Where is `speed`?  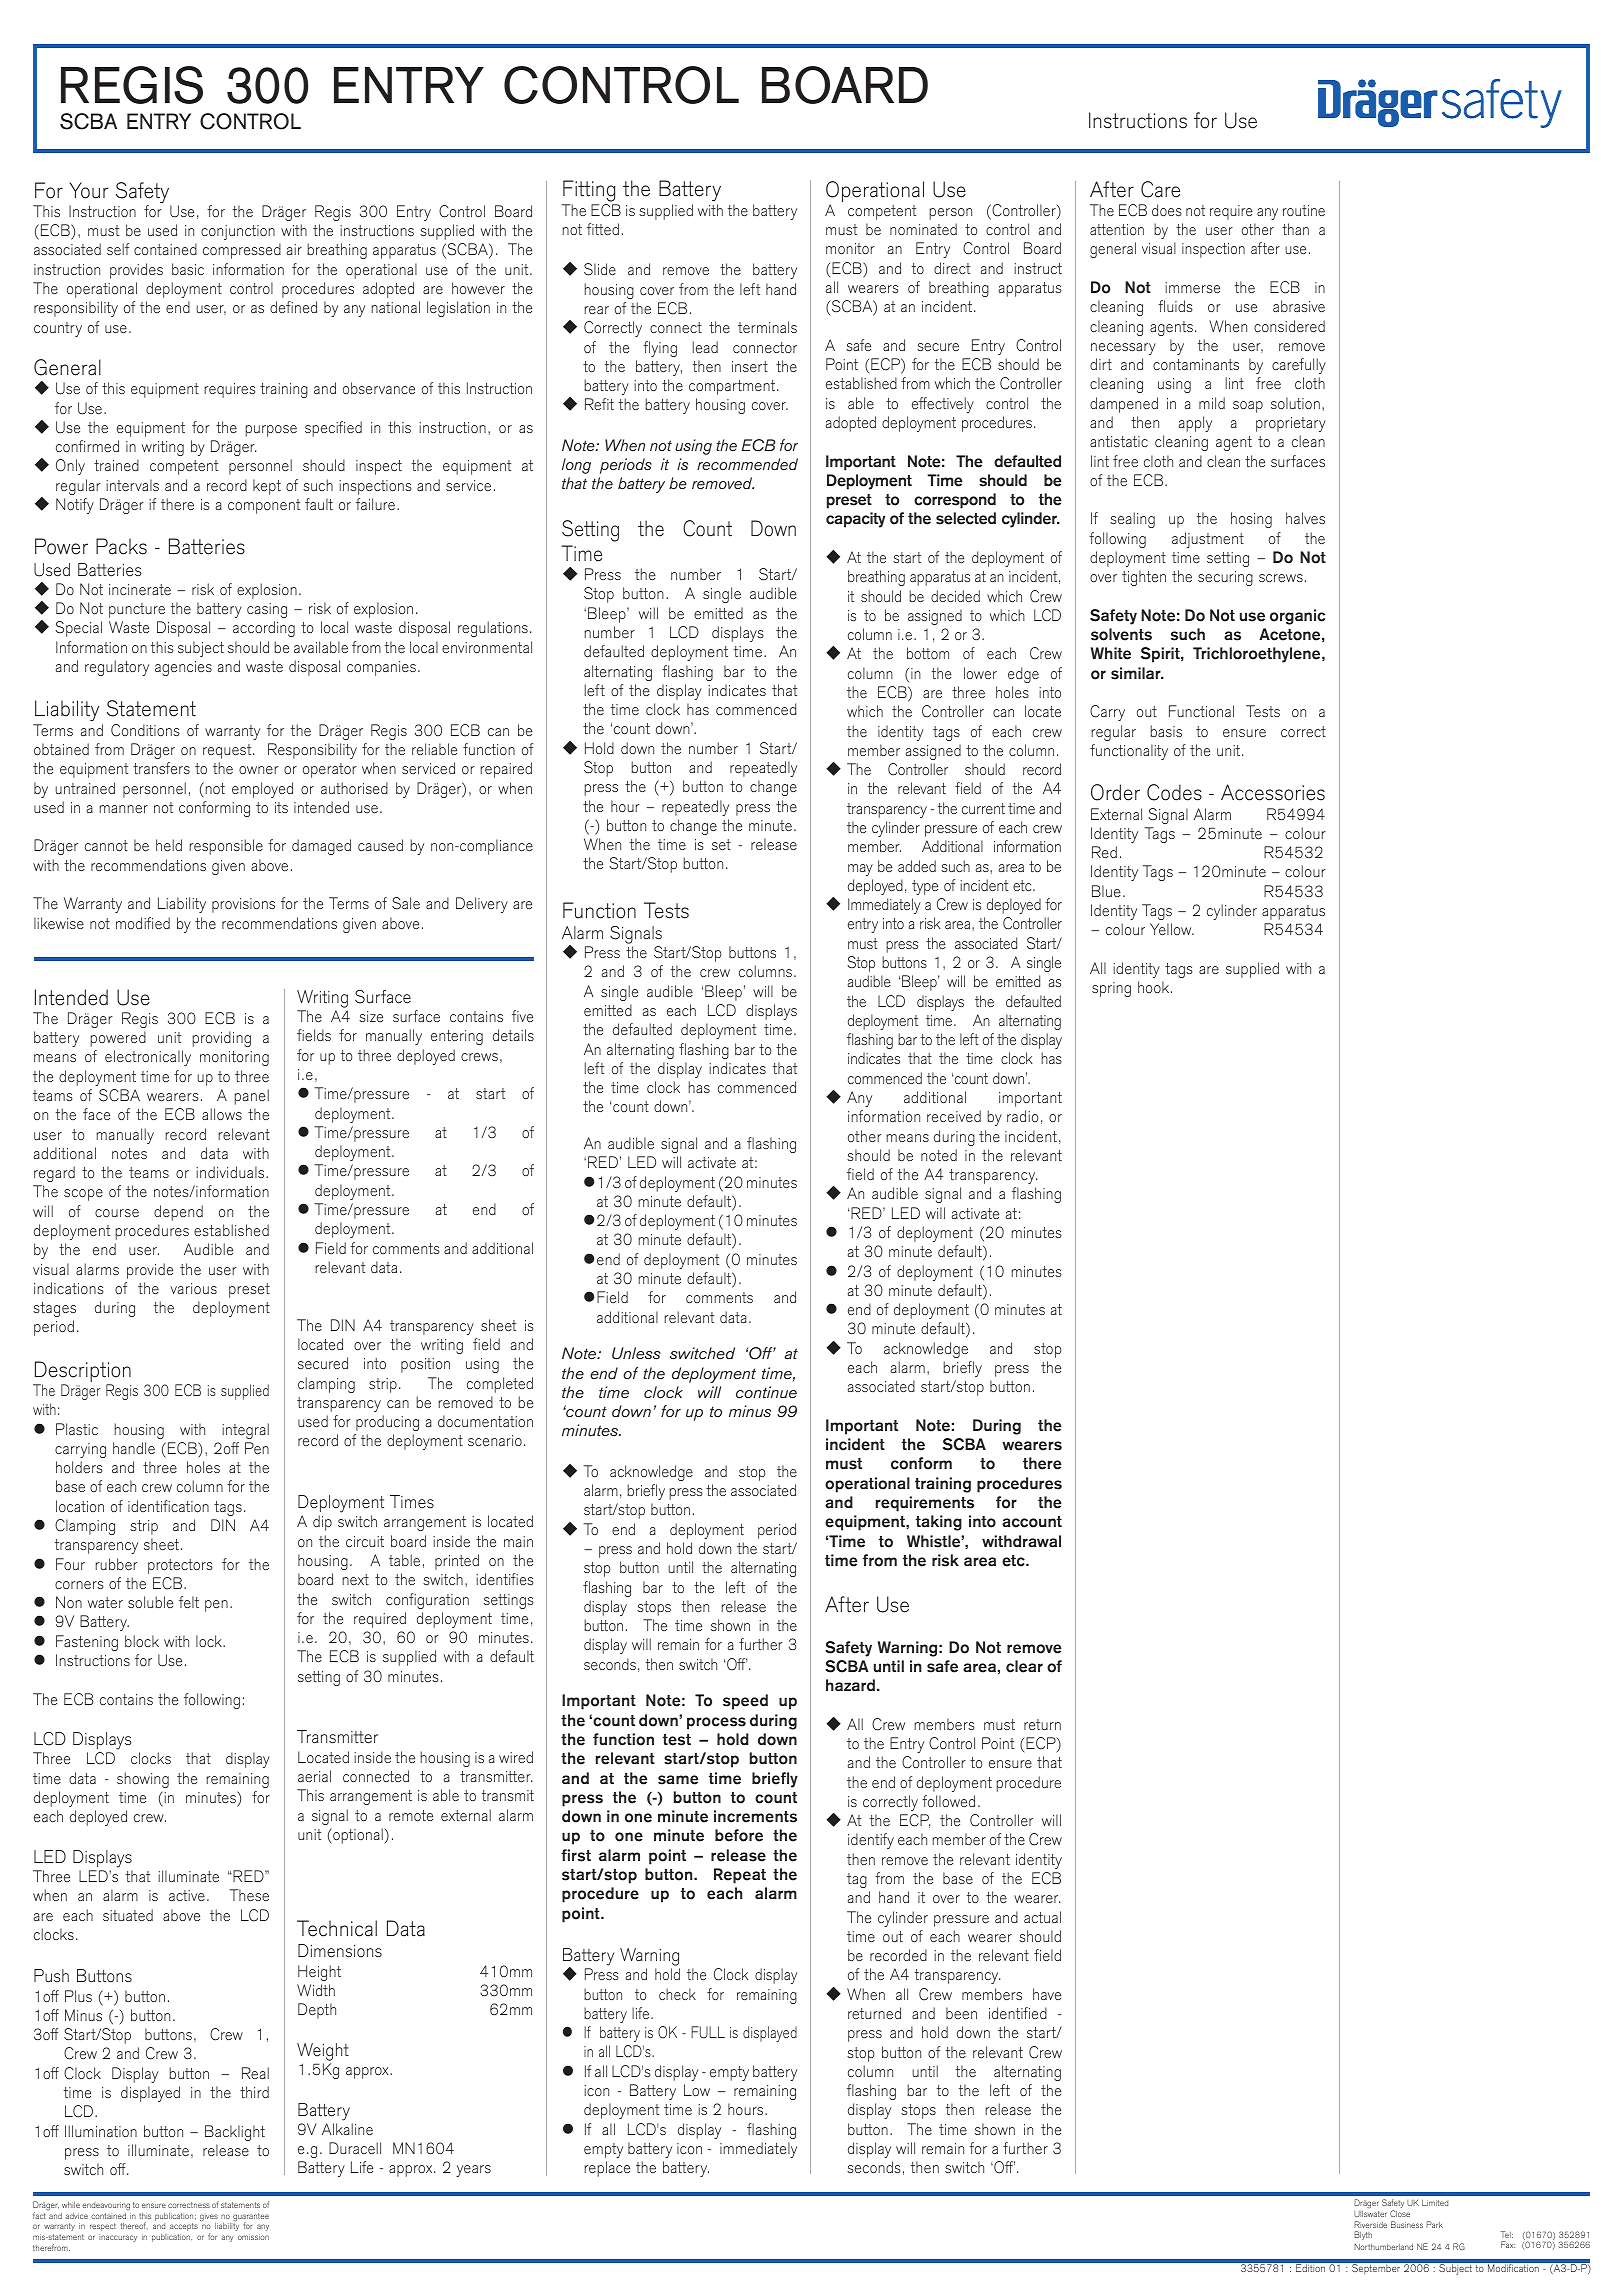 speed is located at coordinates (745, 1702).
